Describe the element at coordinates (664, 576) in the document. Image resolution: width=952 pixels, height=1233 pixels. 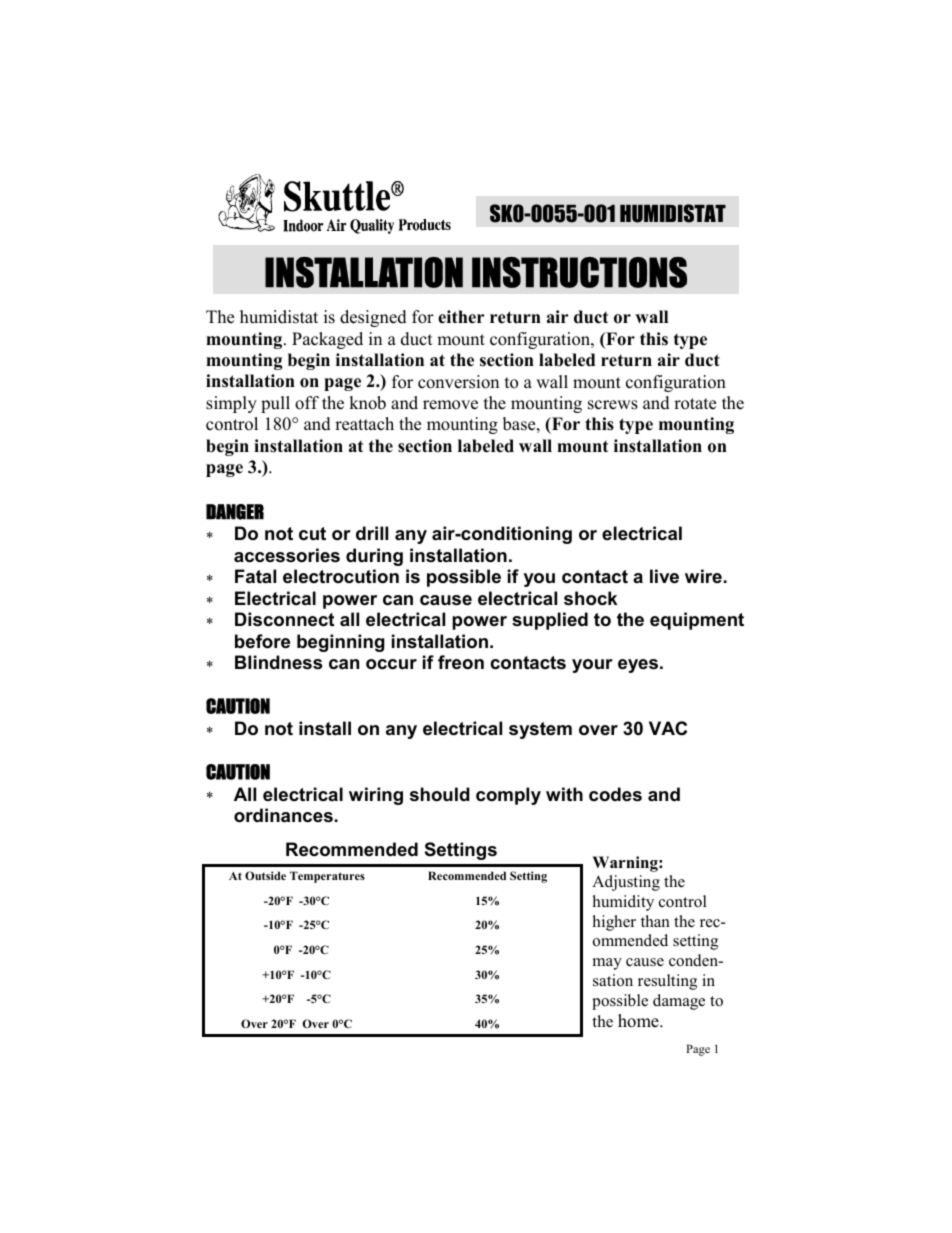
I see `live` at that location.
